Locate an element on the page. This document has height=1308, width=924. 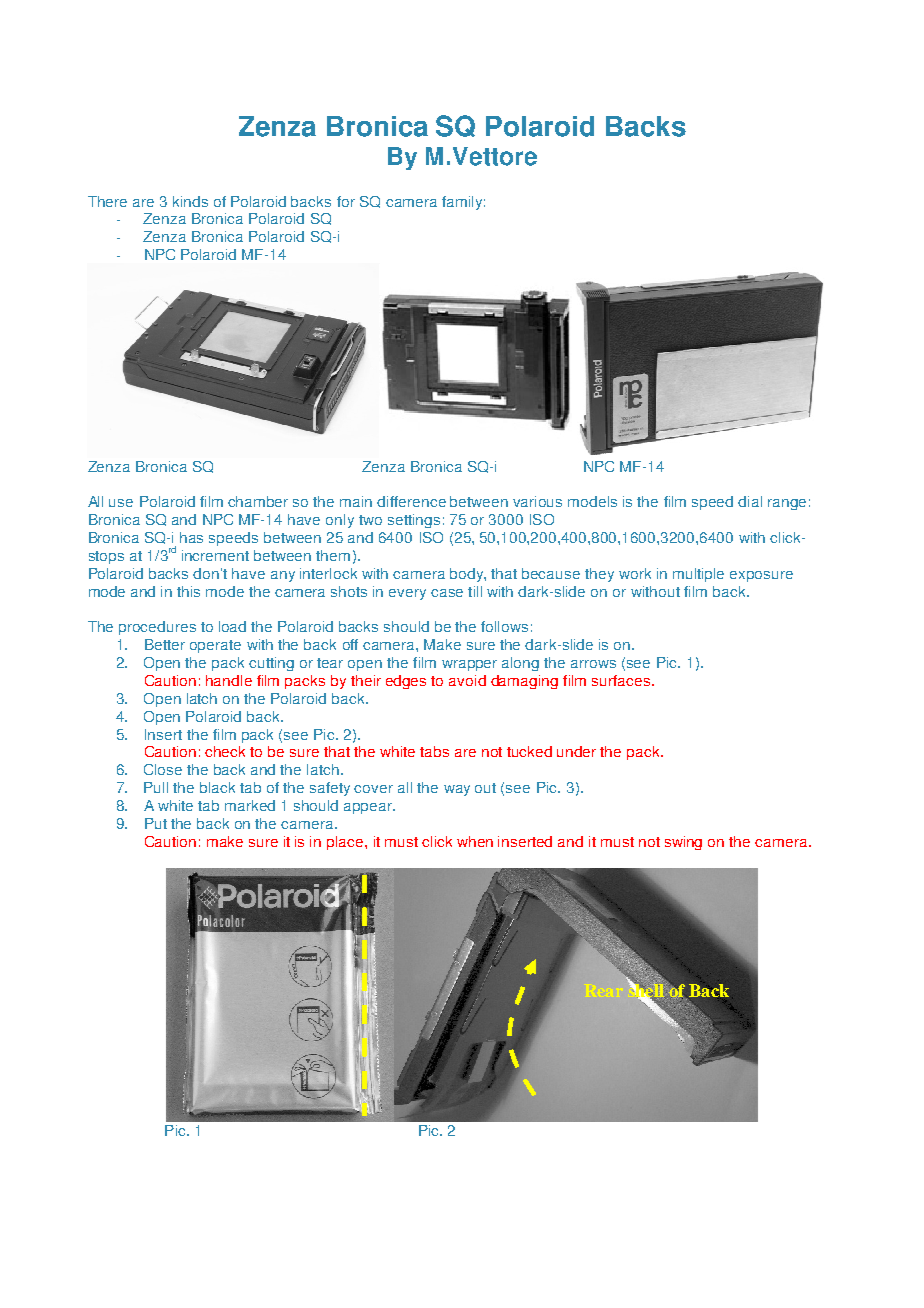
kinds is located at coordinates (190, 201).
